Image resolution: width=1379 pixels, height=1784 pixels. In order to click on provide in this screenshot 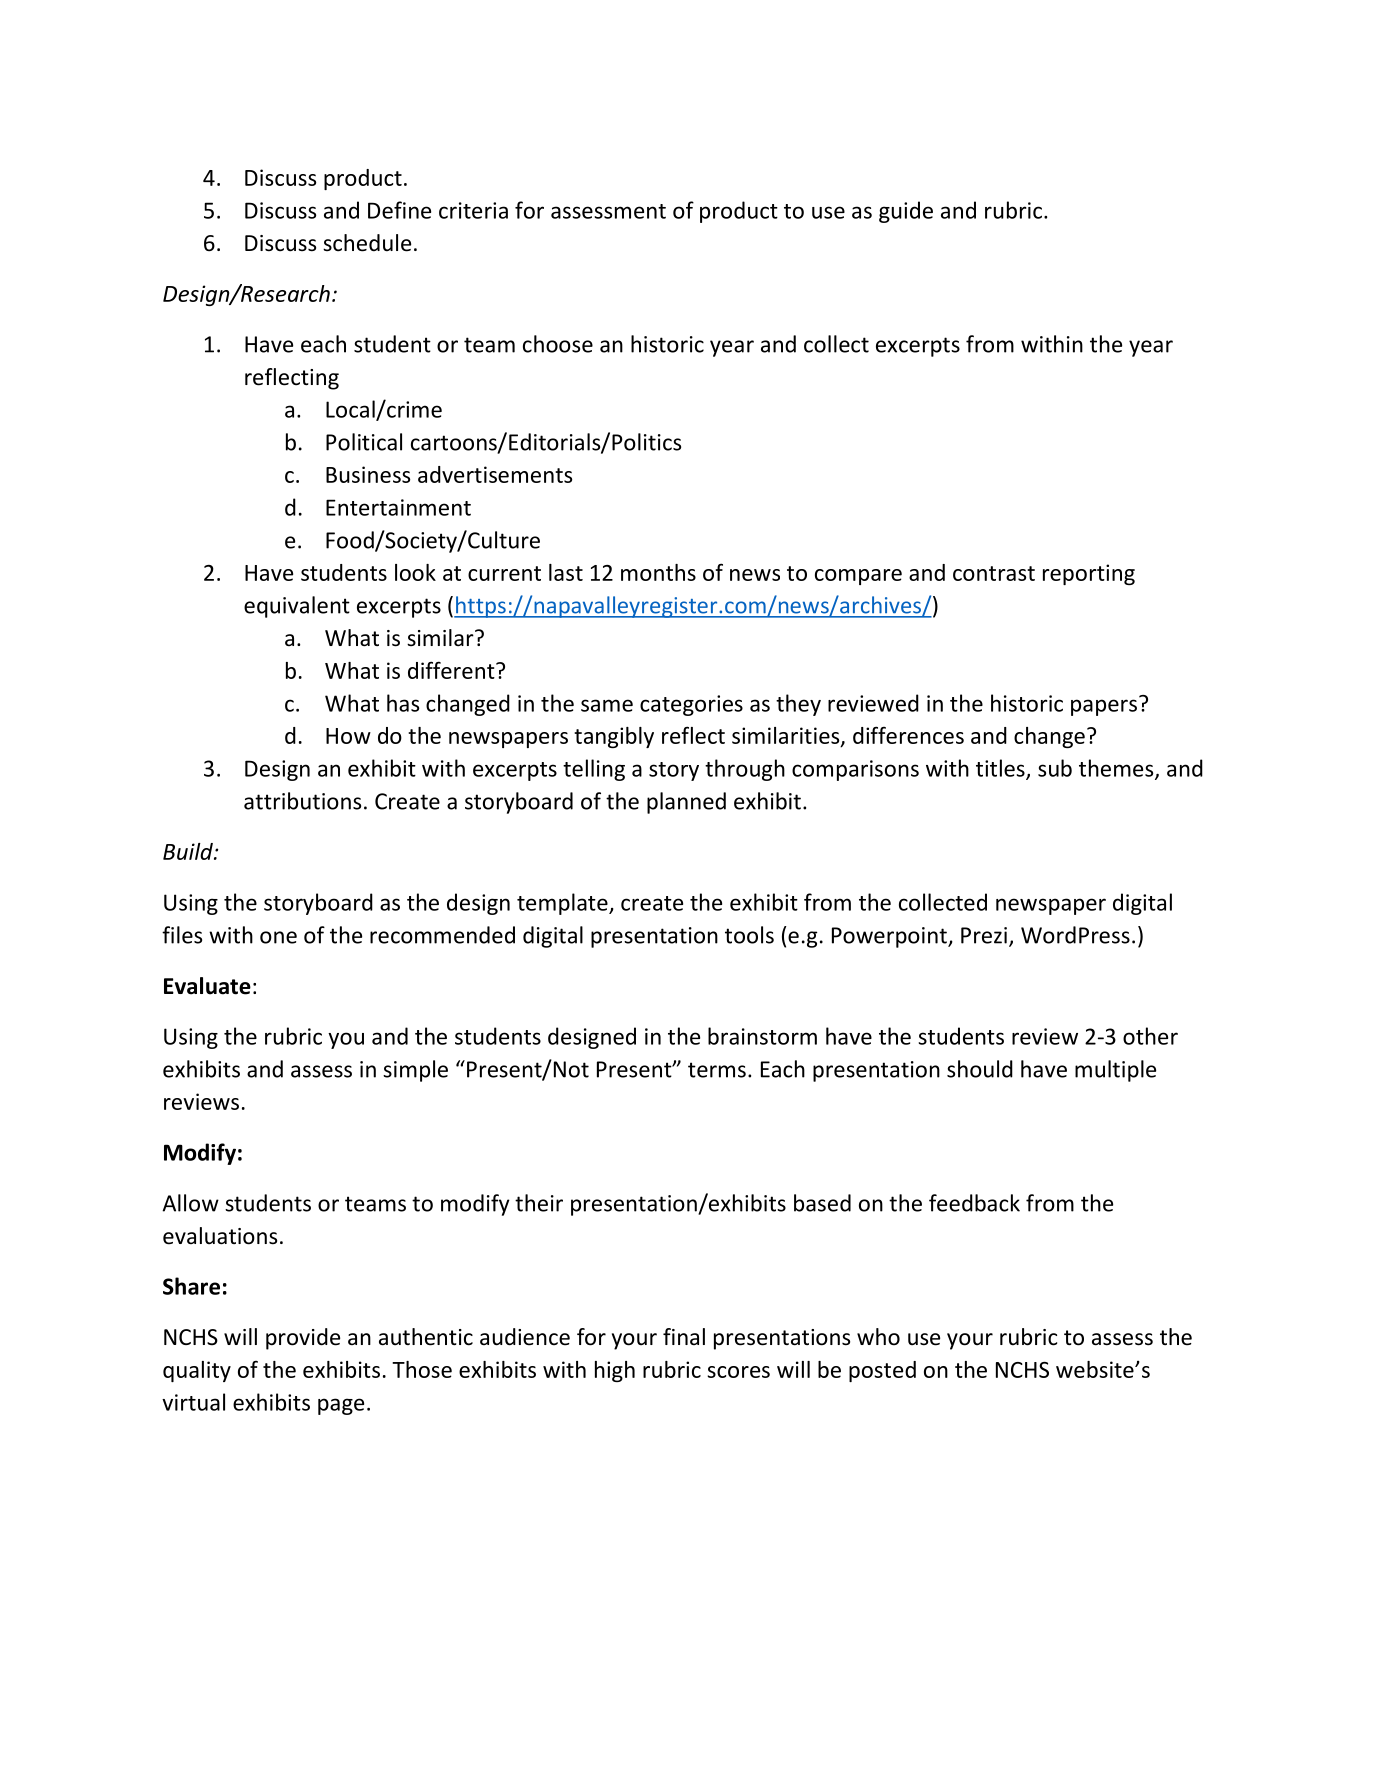, I will do `click(303, 1339)`.
